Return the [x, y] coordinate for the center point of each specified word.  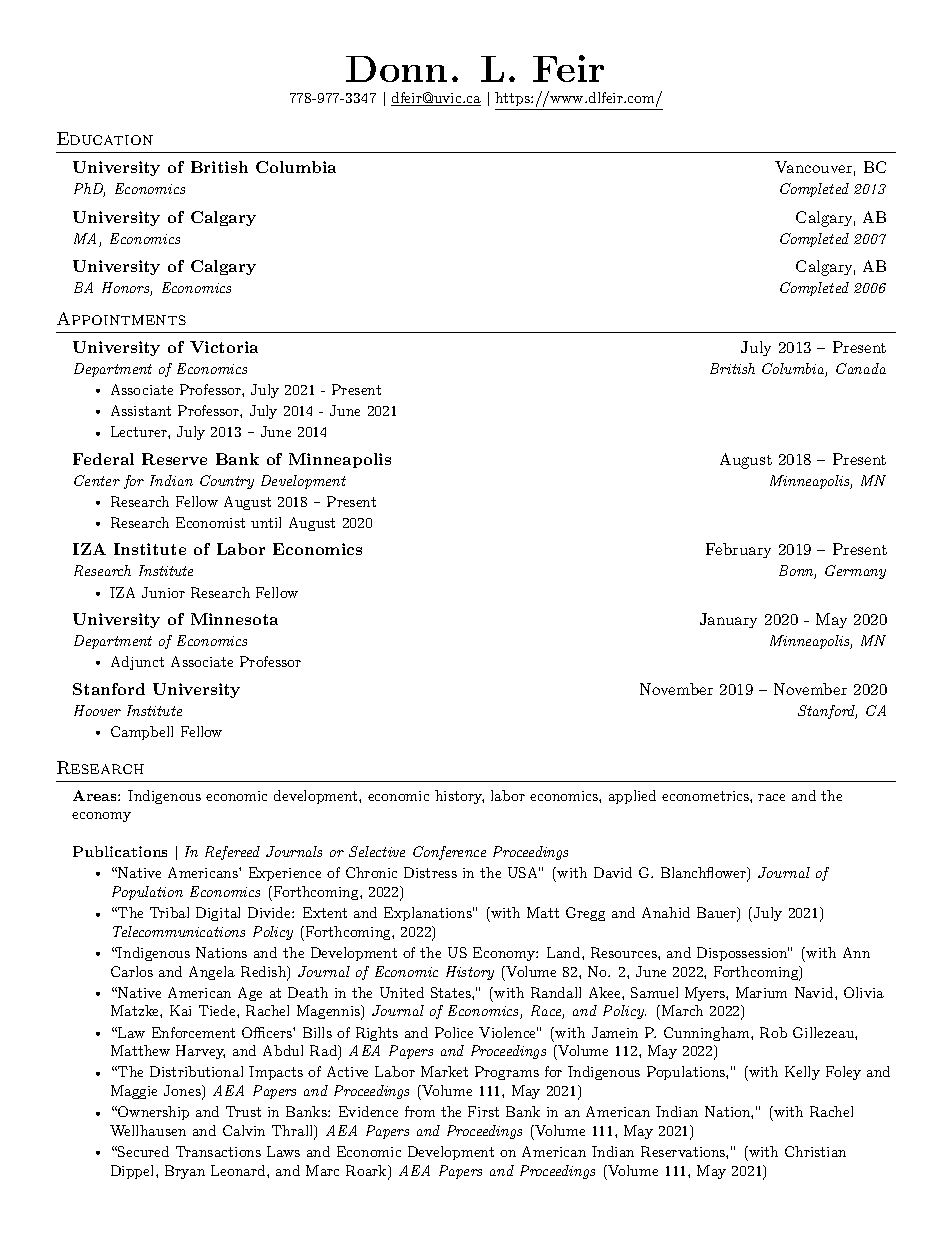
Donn [396, 69]
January [728, 620]
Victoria [224, 347]
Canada [861, 368]
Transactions [218, 1151]
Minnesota [234, 619]
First [483, 1111]
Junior [163, 592]
